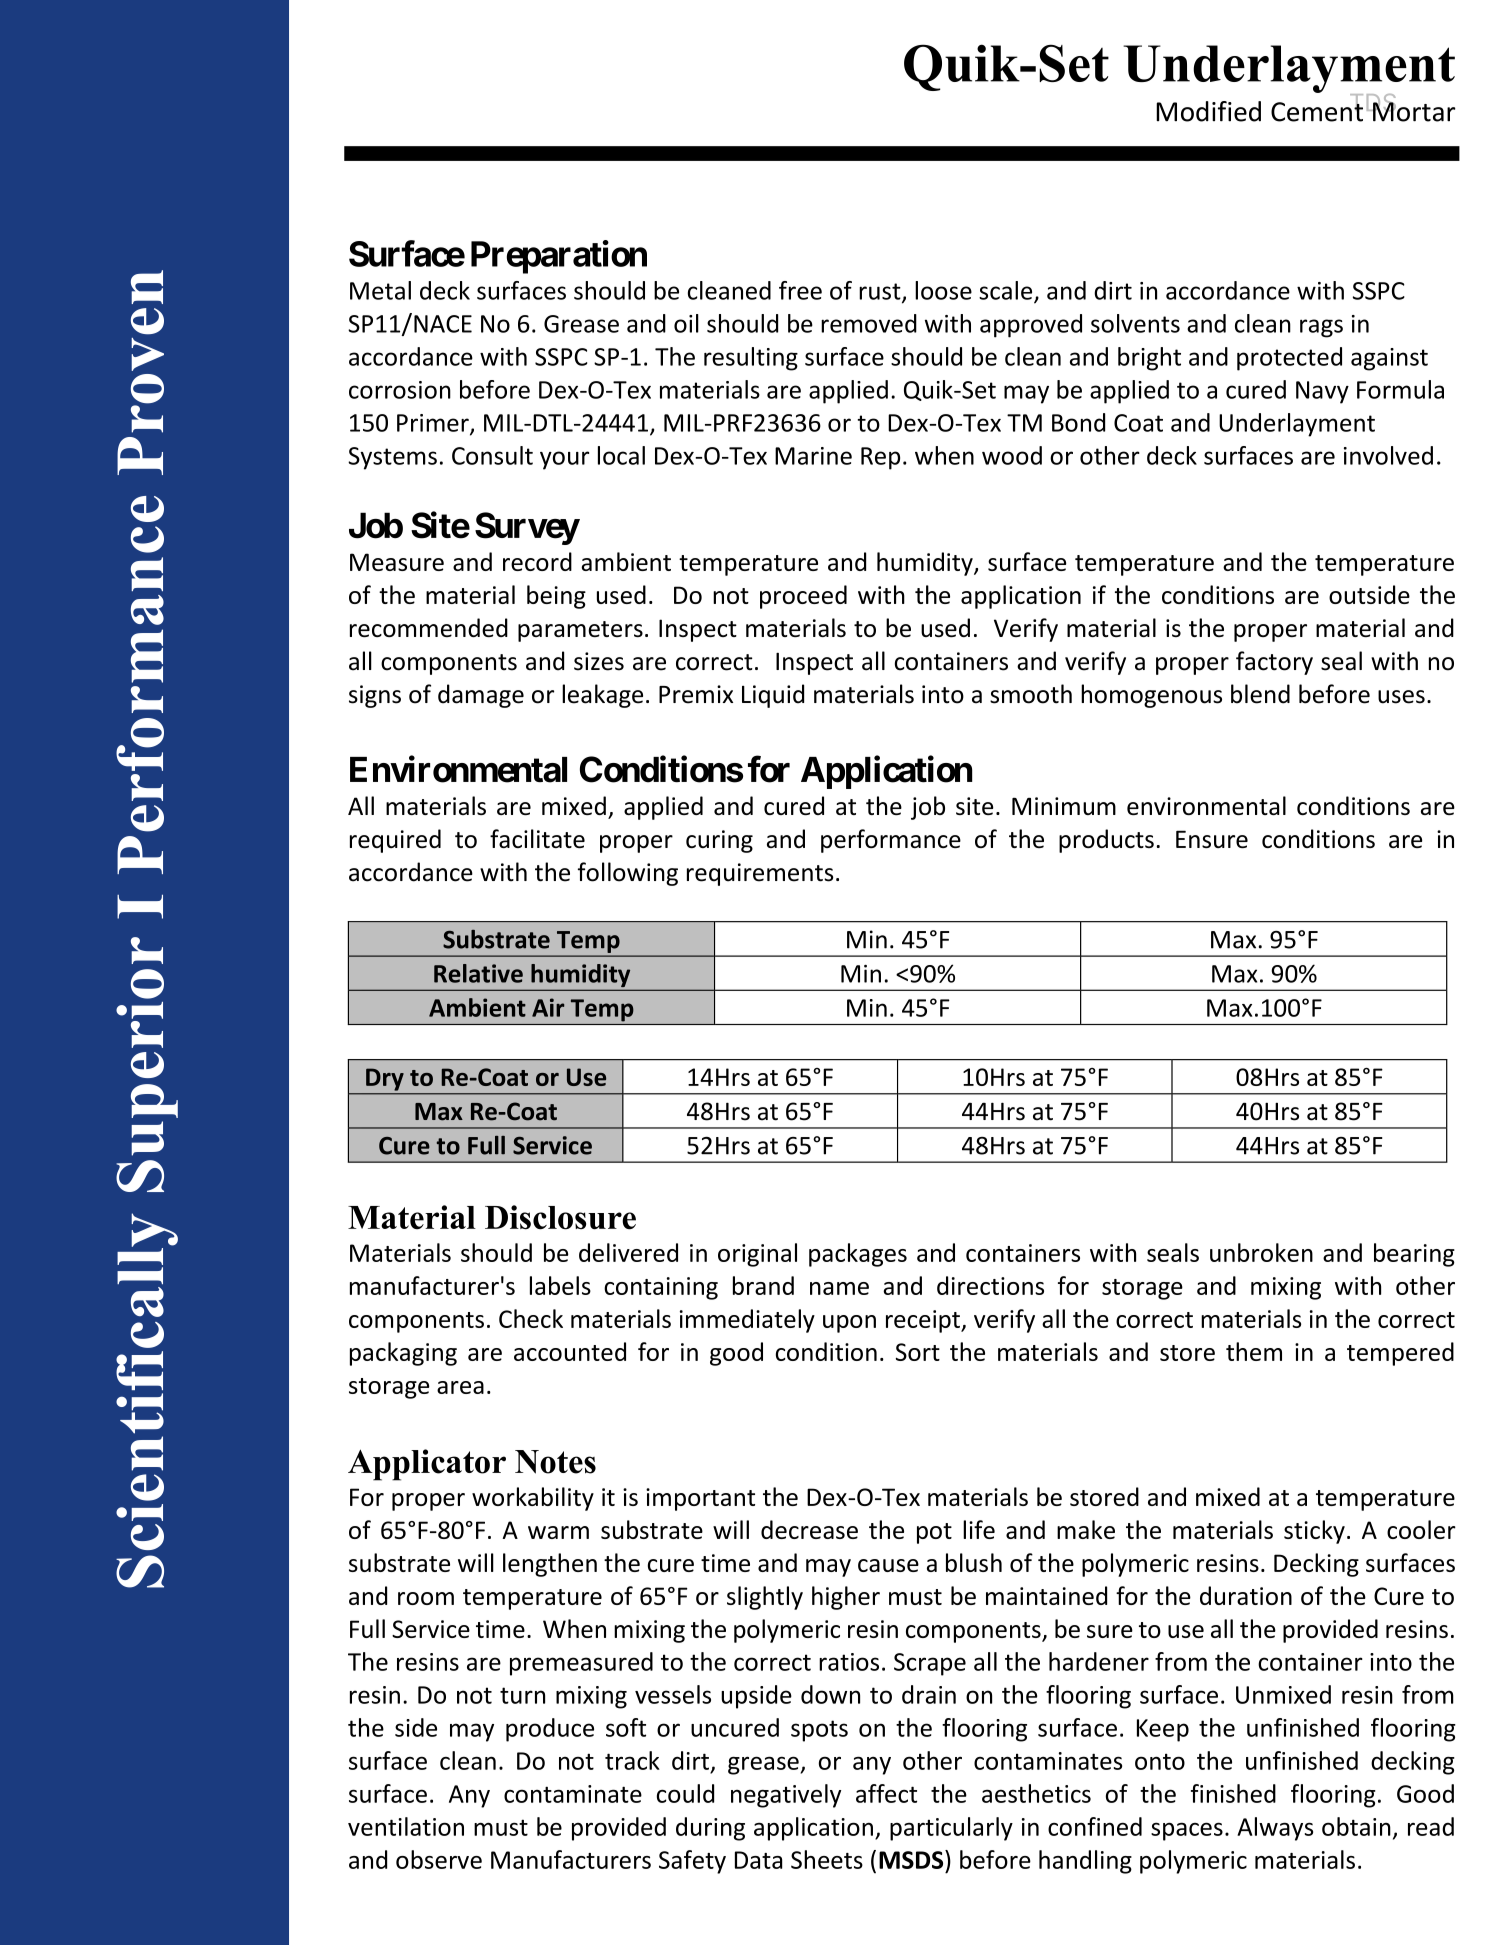  What do you see at coordinates (1317, 111) in the screenshot?
I see `Cement` at bounding box center [1317, 111].
